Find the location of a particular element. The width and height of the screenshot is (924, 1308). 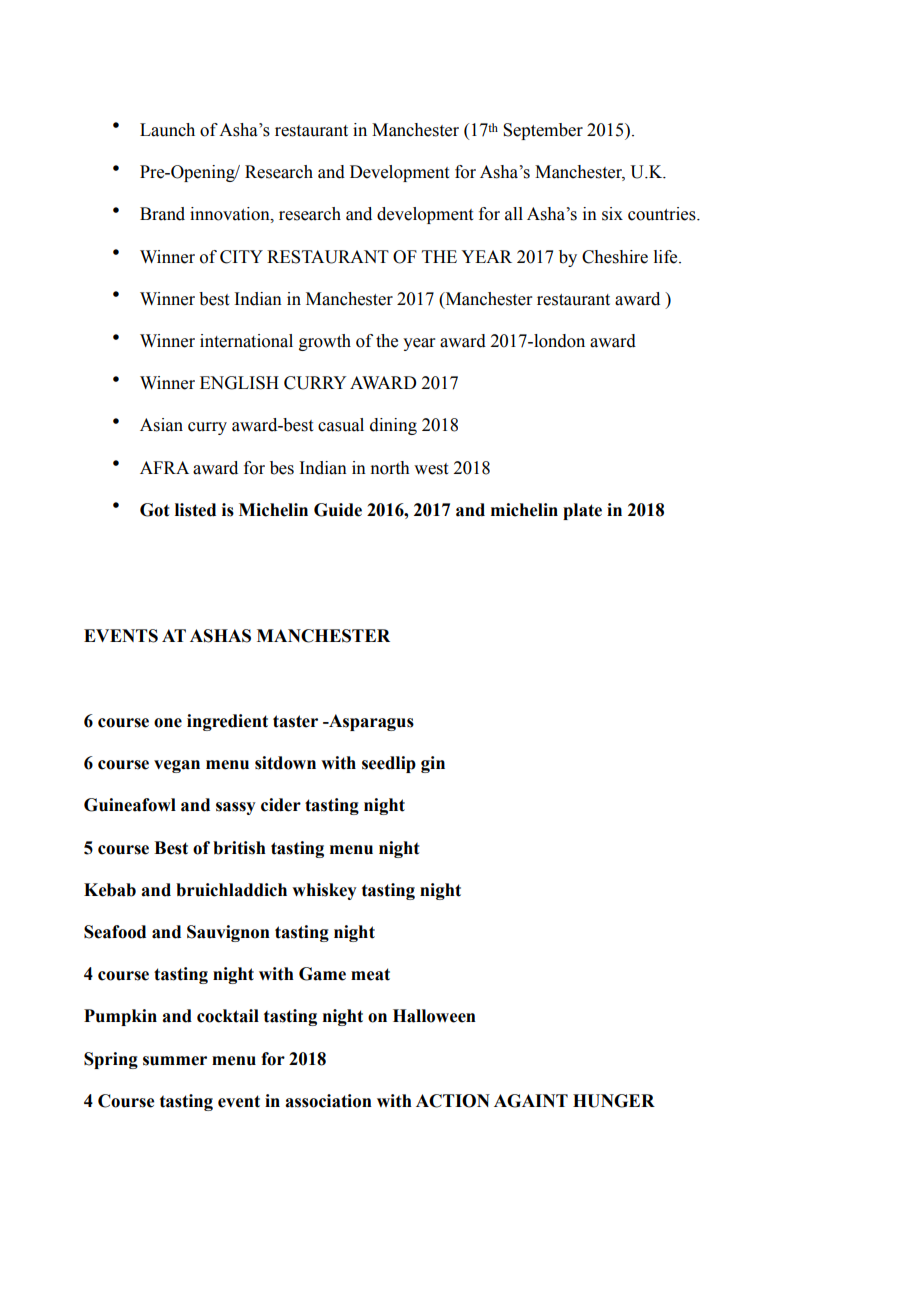

growth is located at coordinates (325, 342).
